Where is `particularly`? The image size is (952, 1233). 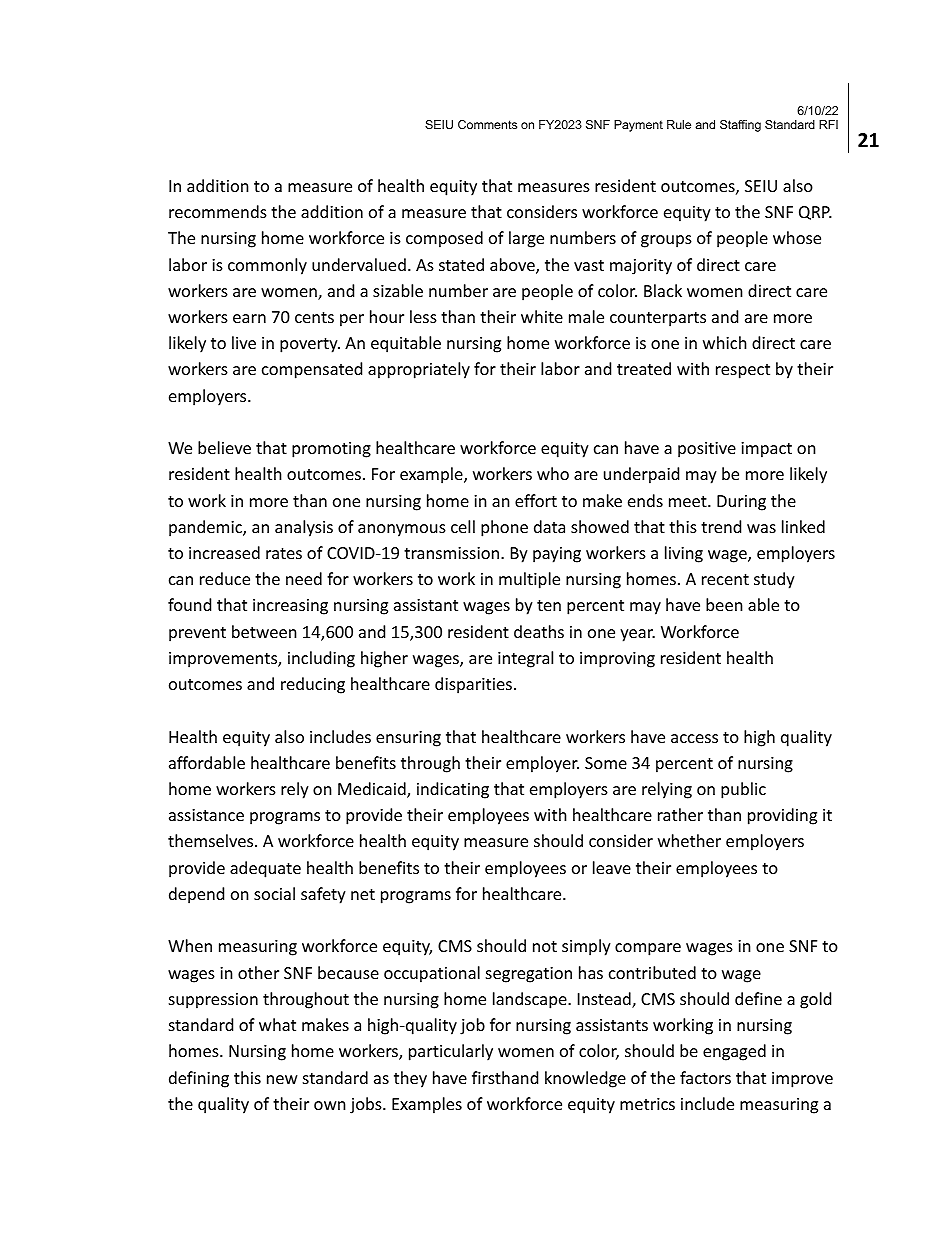
particularly is located at coordinates (451, 1052).
